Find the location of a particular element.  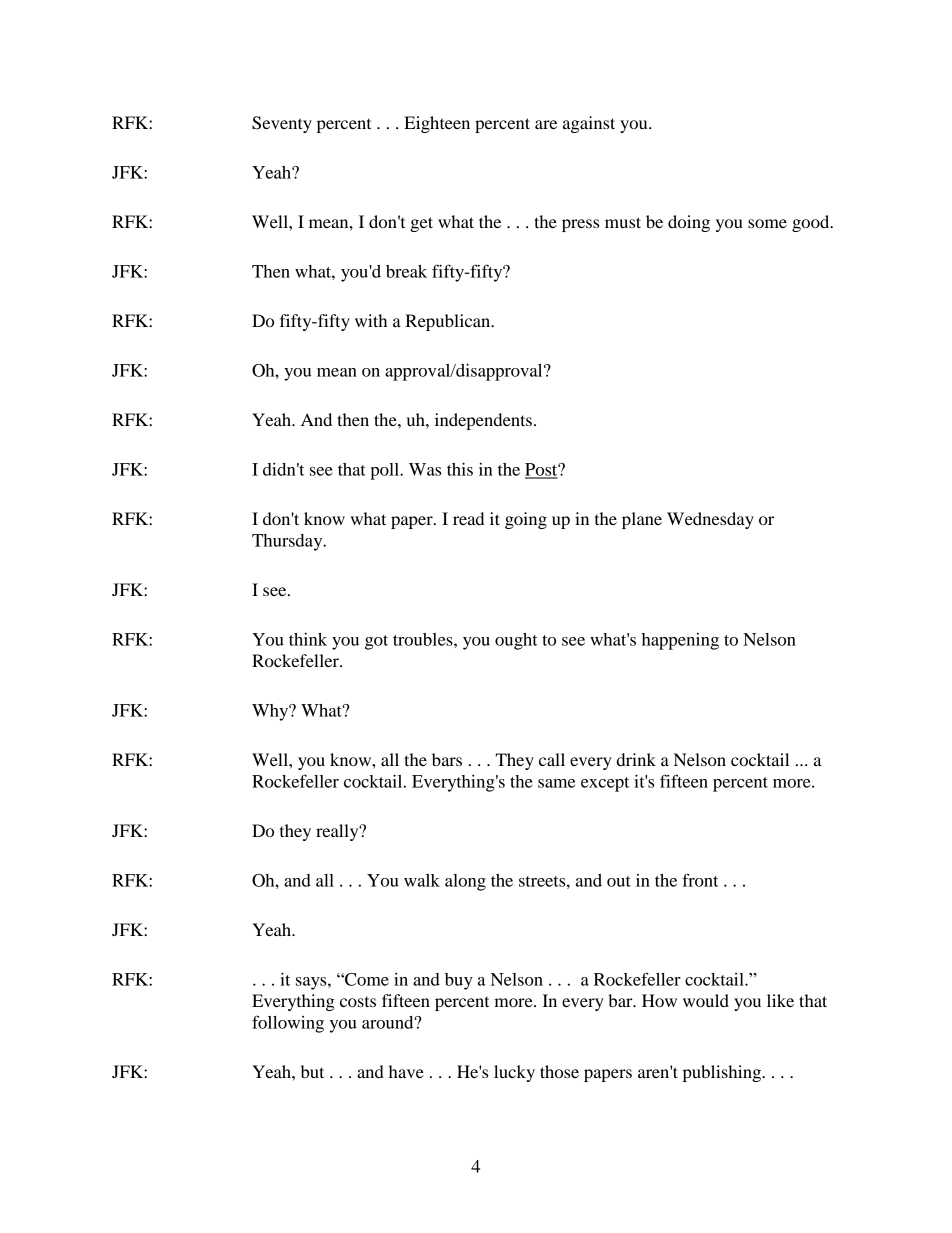

but is located at coordinates (312, 1071).
